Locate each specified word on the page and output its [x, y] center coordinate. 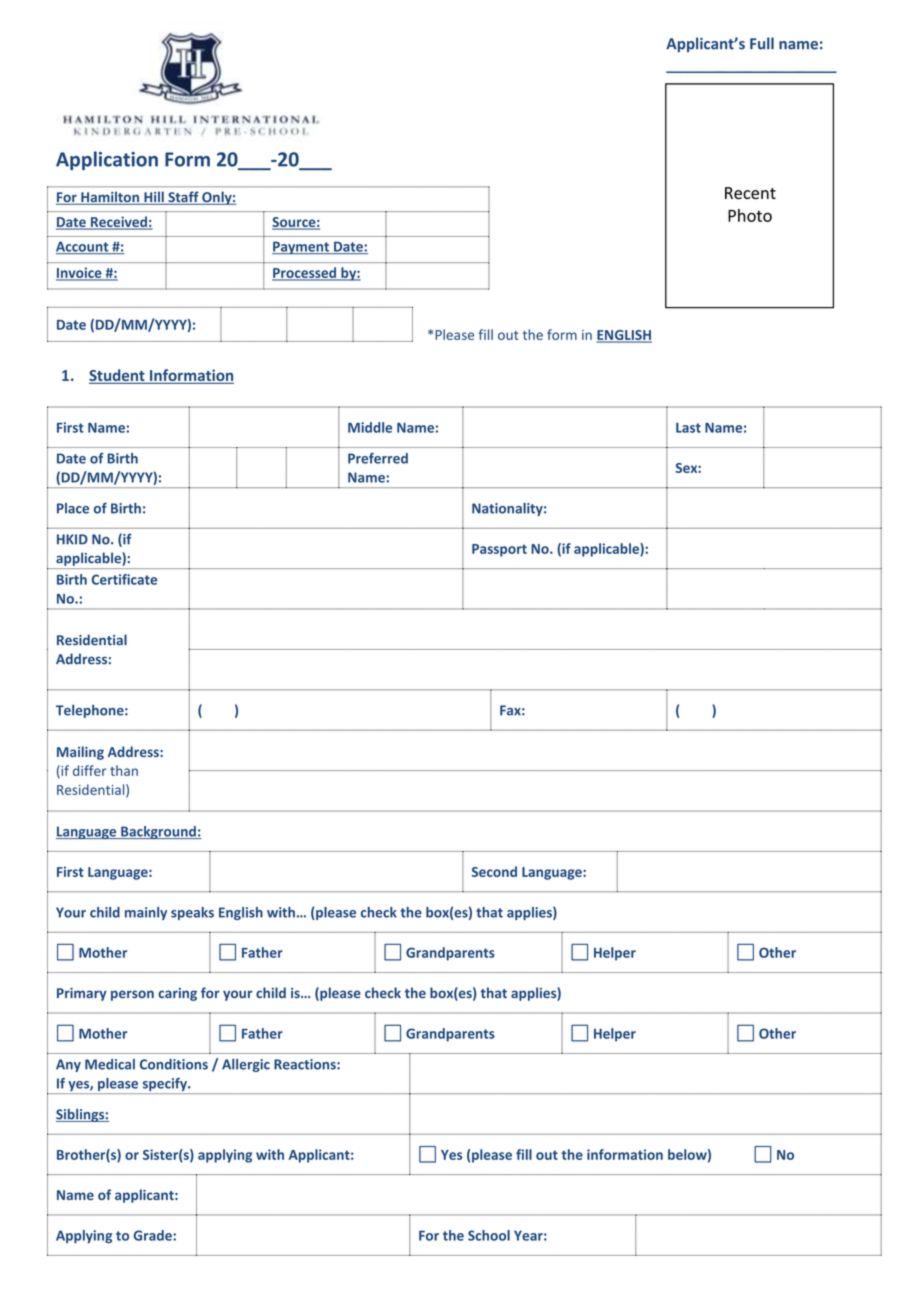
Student [118, 376]
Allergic [246, 1065]
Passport [499, 550]
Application [107, 160]
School [489, 1235]
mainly [146, 913]
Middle [370, 427]
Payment [301, 247]
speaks [192, 913]
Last [688, 427]
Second [494, 871]
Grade [154, 1235]
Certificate [124, 579]
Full [762, 43]
